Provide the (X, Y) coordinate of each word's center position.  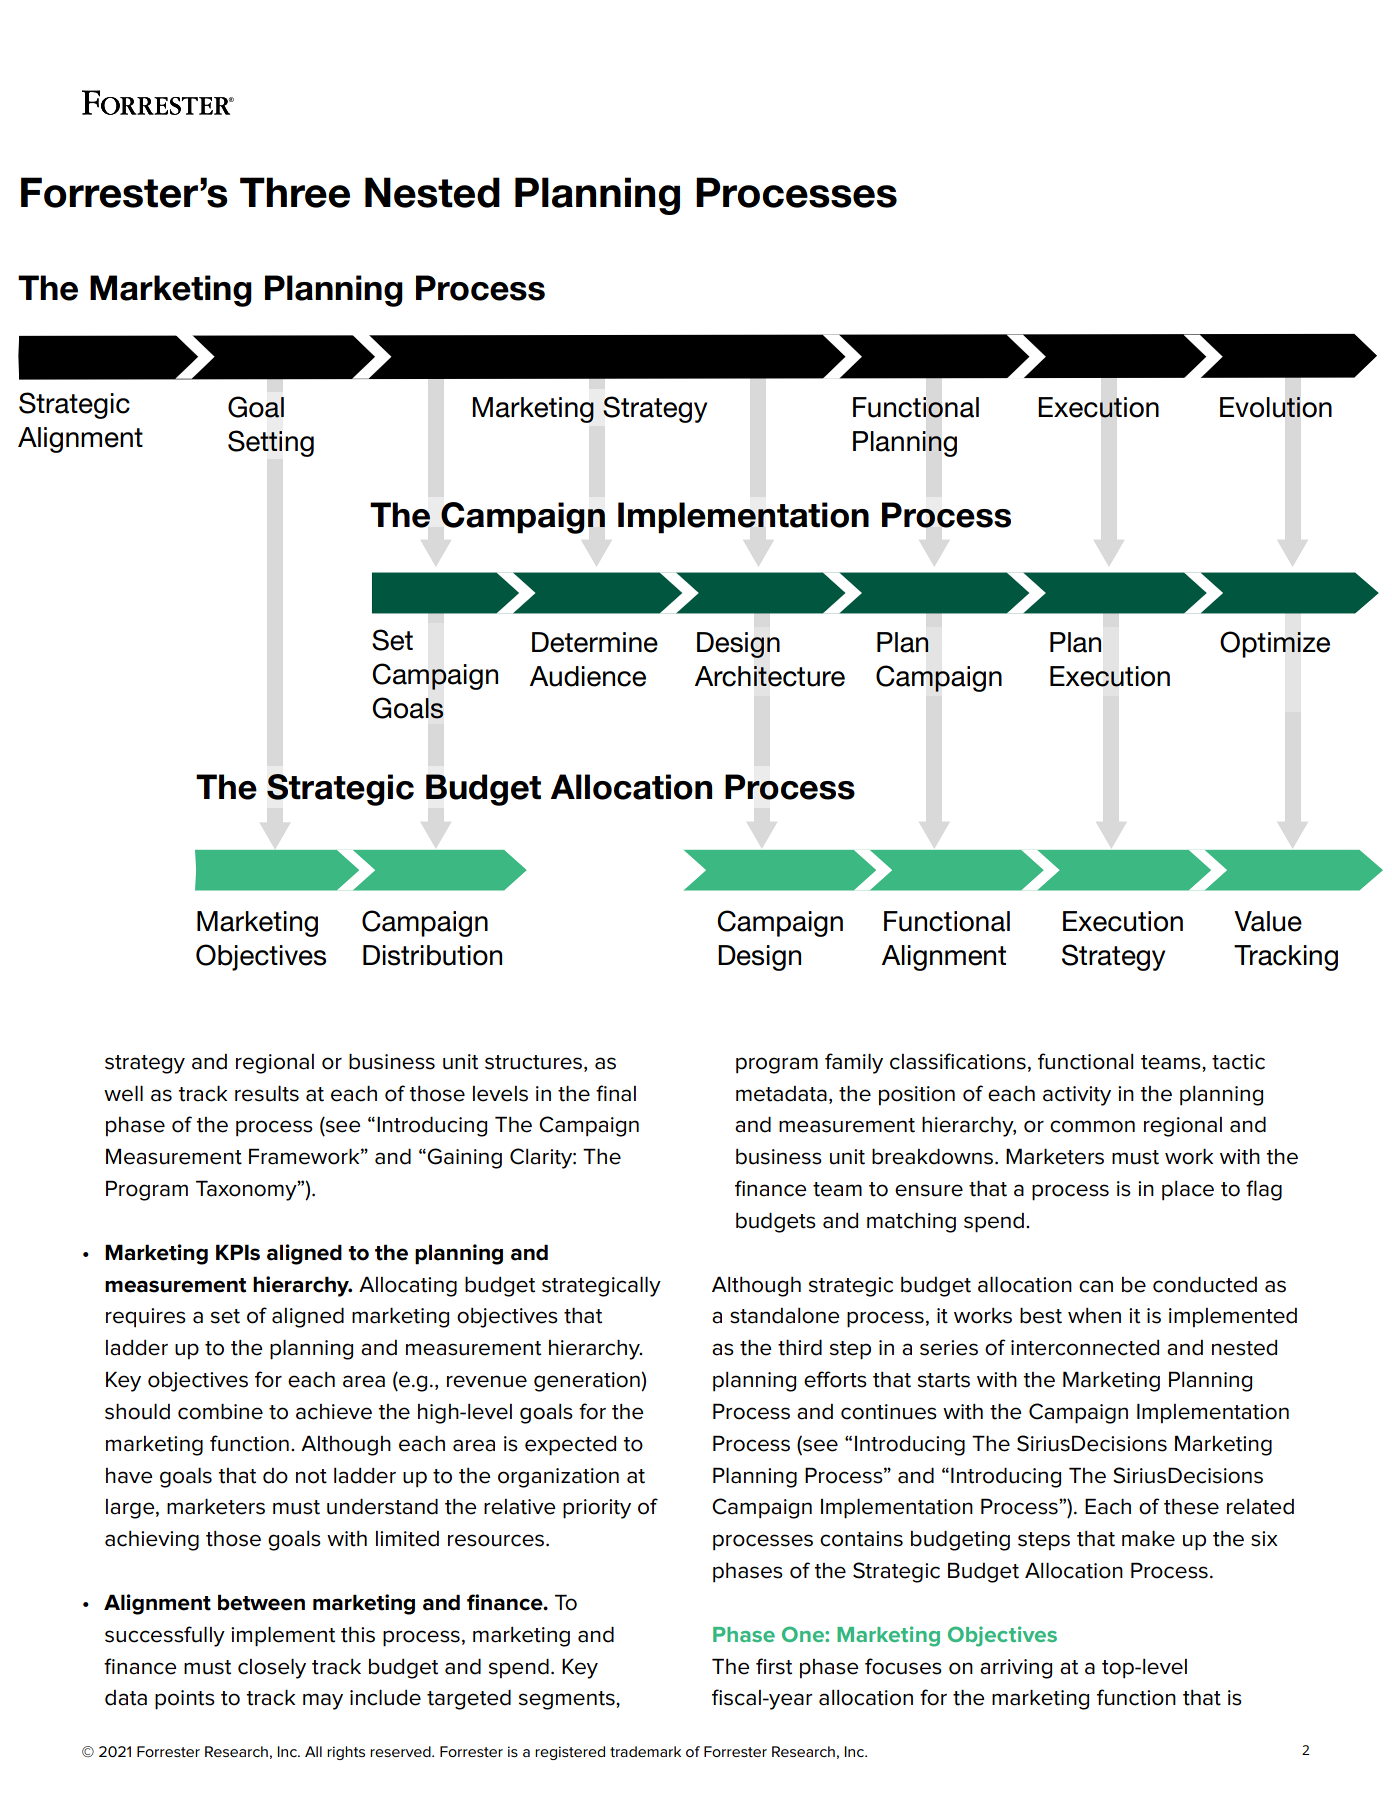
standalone (785, 1316)
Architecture (770, 676)
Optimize (1275, 644)
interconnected (1085, 1348)
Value (1268, 921)
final (616, 1093)
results (267, 1094)
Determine (595, 642)
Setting (271, 443)
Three (295, 192)
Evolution (1276, 407)
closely (272, 1669)
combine (220, 1412)
